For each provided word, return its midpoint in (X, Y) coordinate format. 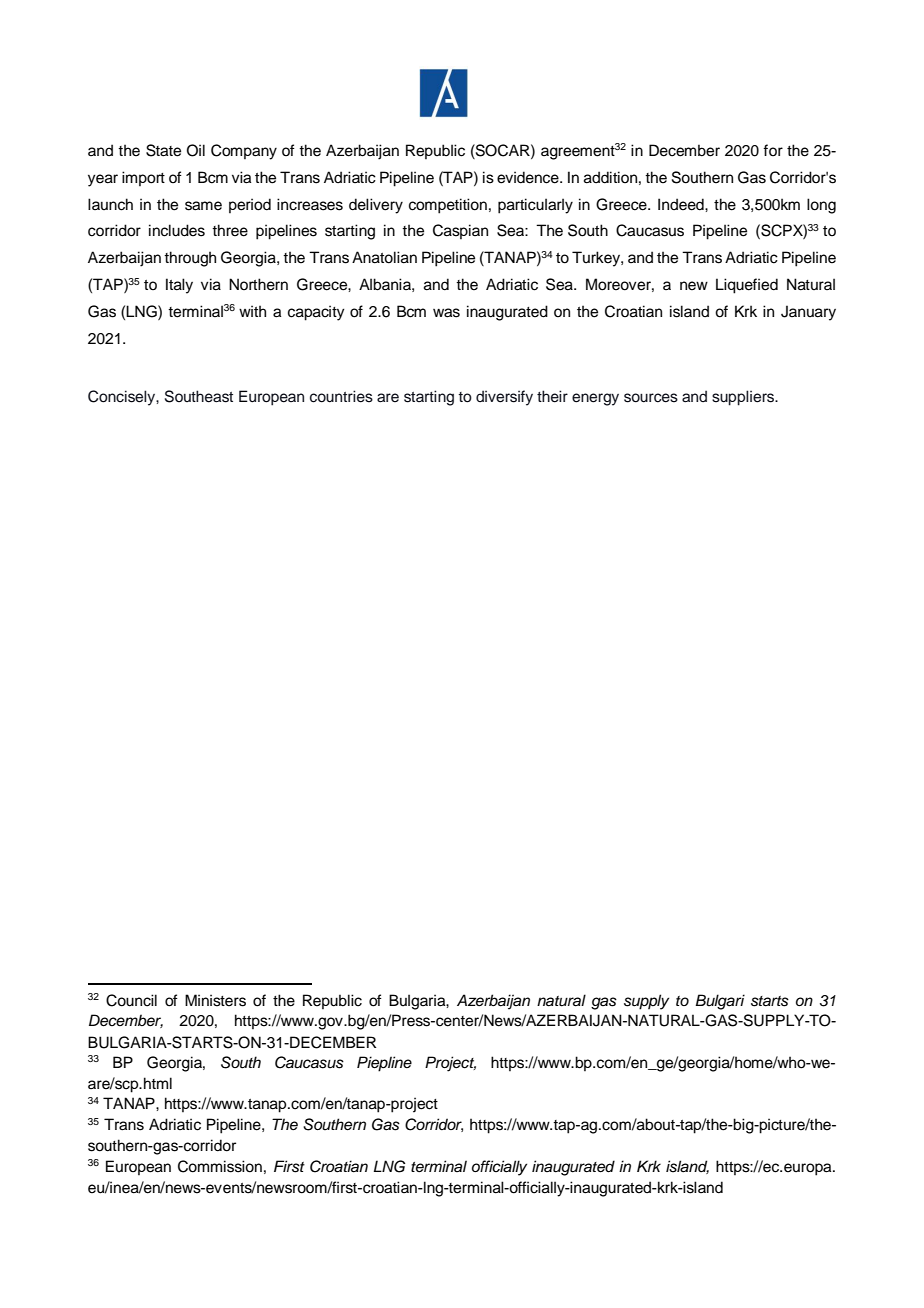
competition (448, 206)
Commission (220, 1166)
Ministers (215, 1000)
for (773, 150)
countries (341, 396)
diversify (504, 398)
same (203, 206)
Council (131, 1000)
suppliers (744, 398)
